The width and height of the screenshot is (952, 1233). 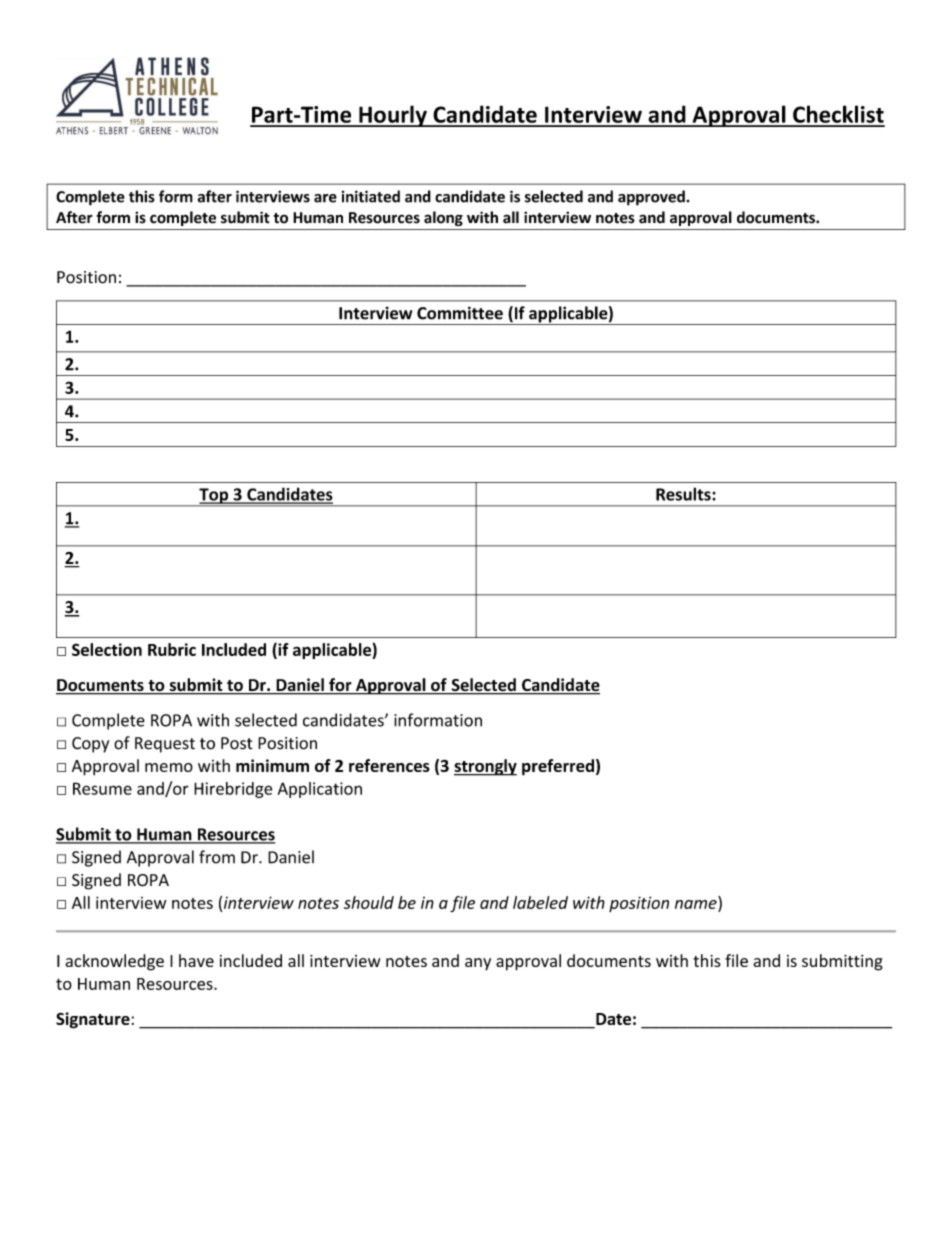 I want to click on Top, so click(x=214, y=497).
